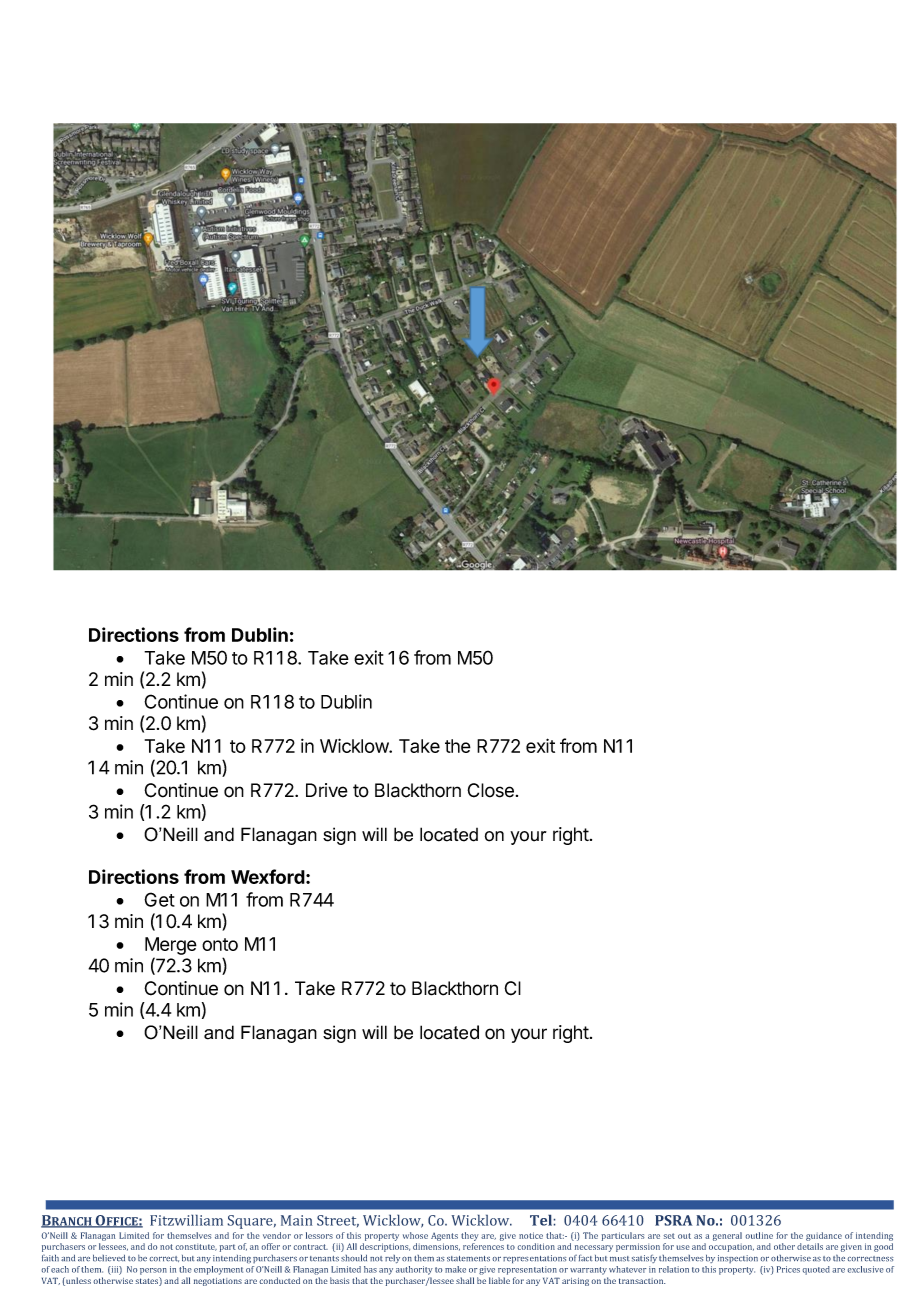  What do you see at coordinates (470, 1236) in the document?
I see `they` at bounding box center [470, 1236].
